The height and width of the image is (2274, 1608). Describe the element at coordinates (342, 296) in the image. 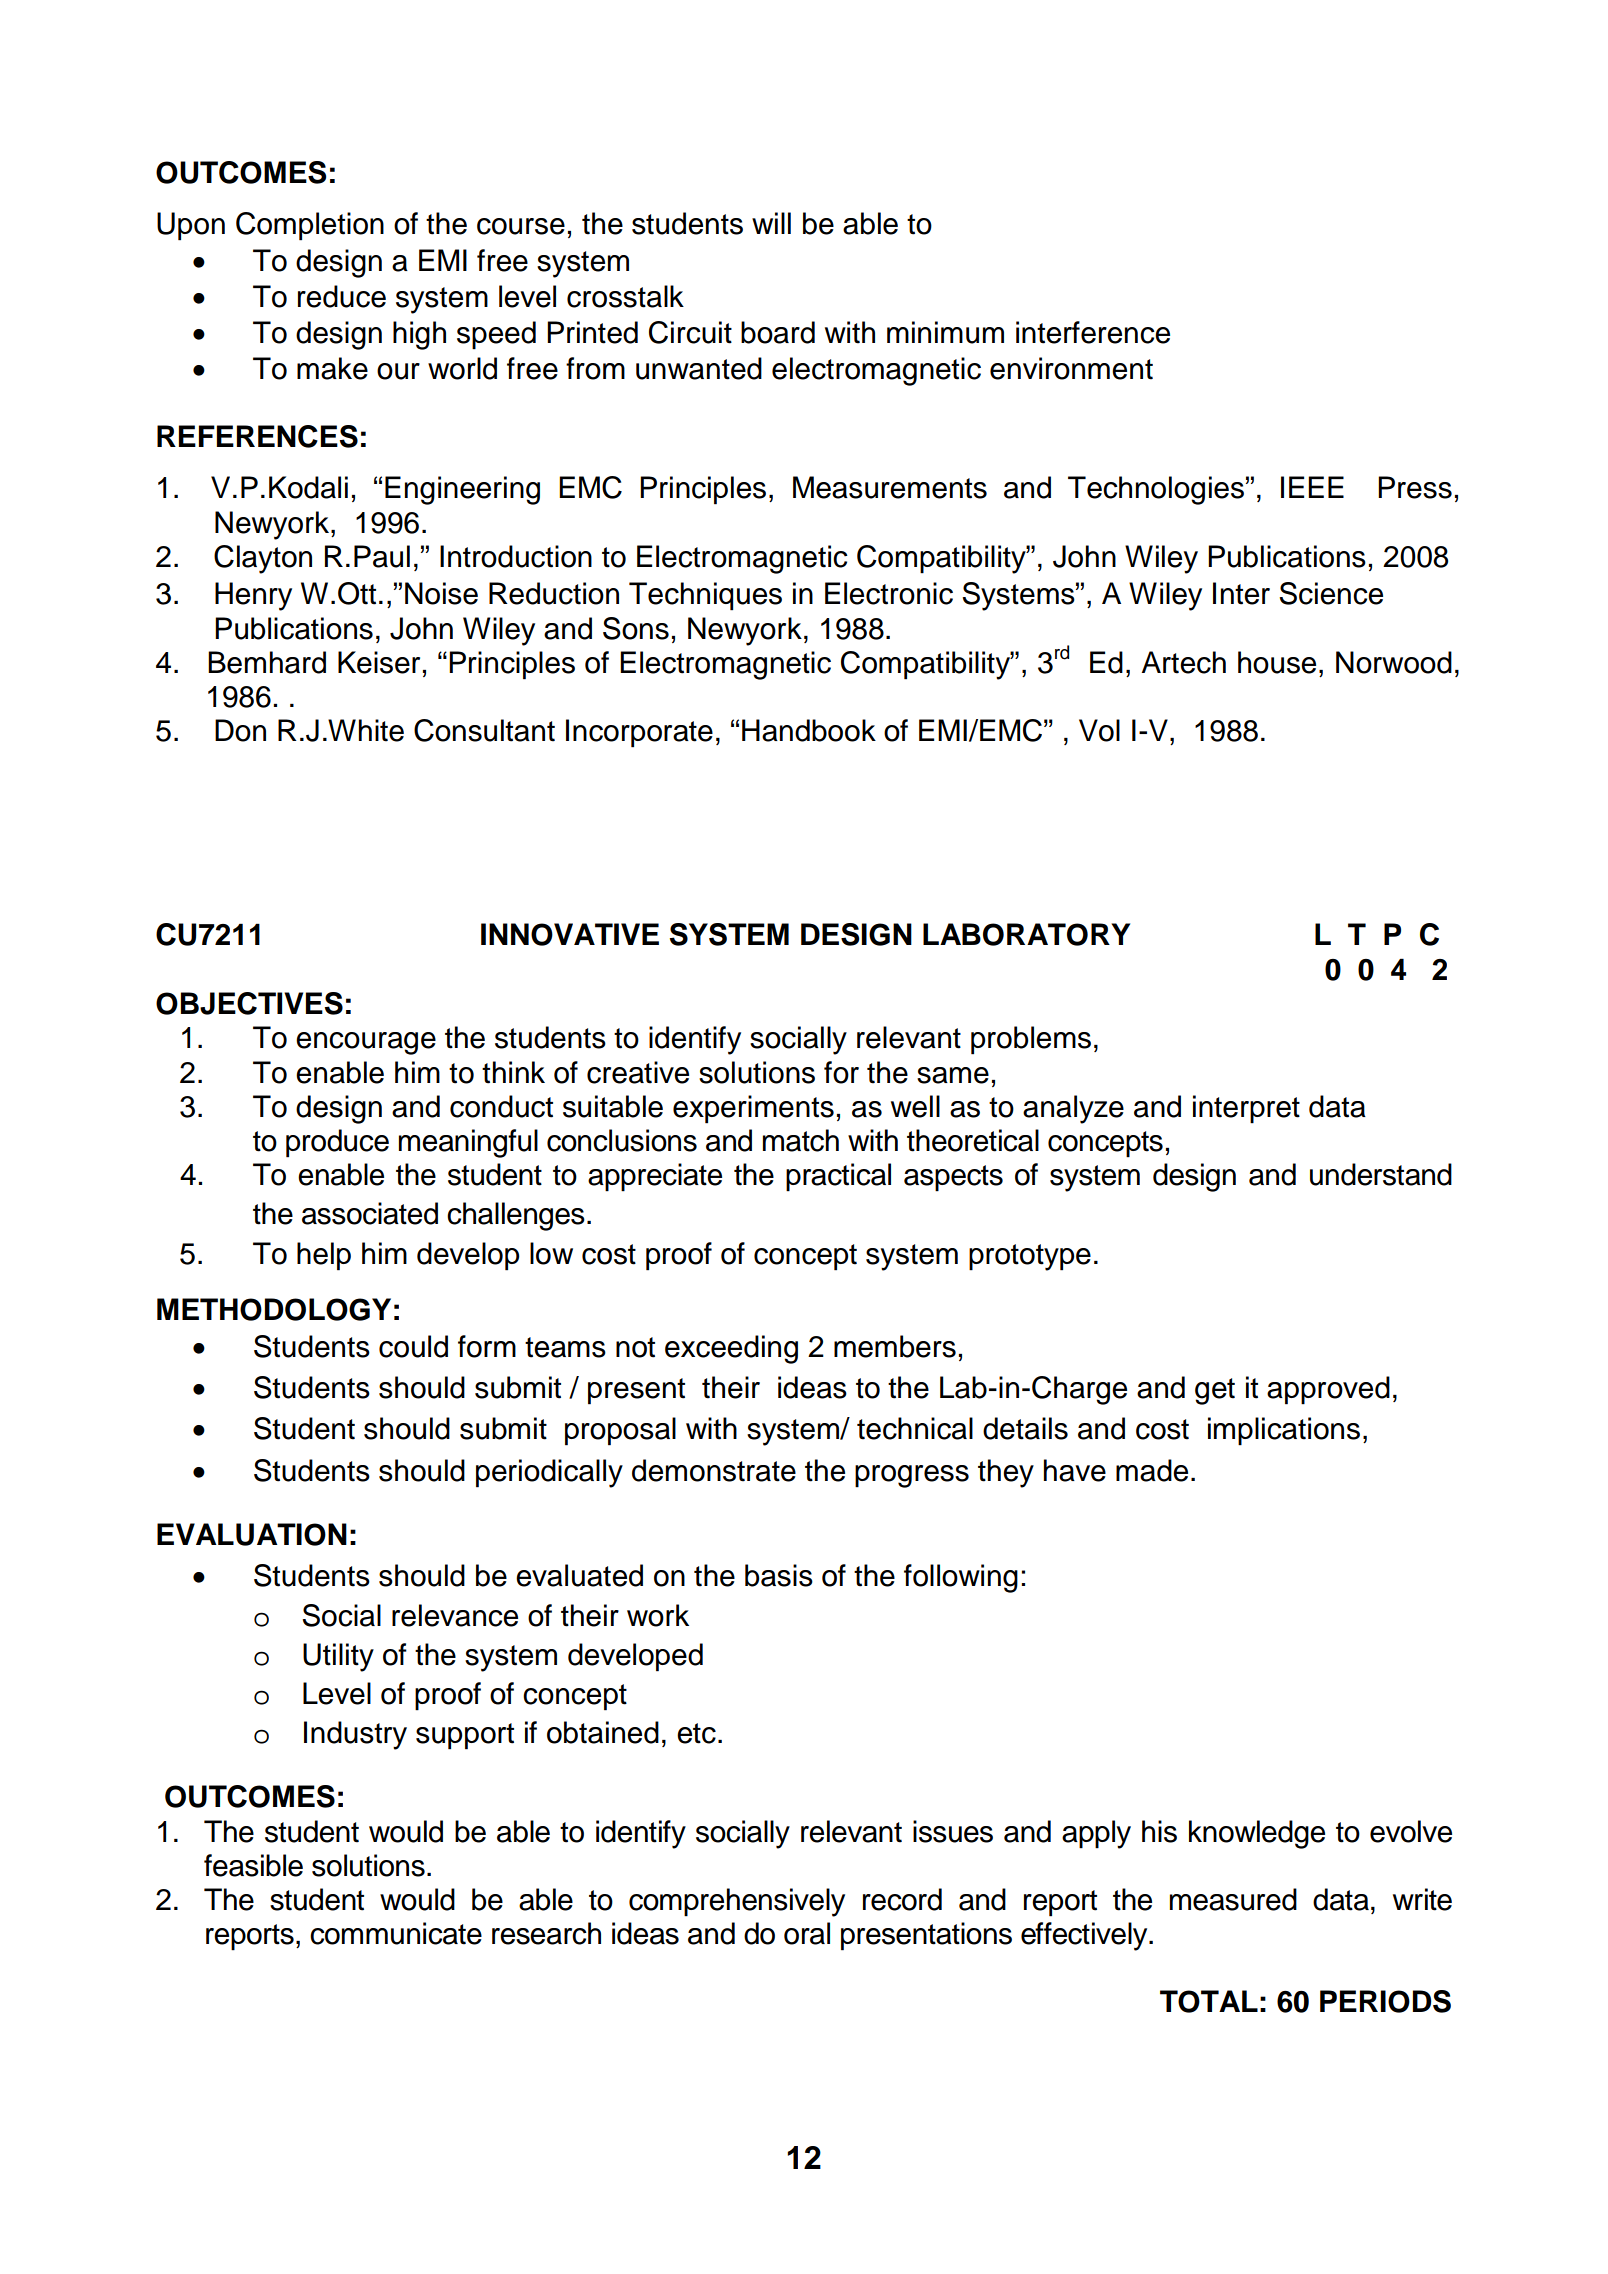

I see `reduce` at that location.
